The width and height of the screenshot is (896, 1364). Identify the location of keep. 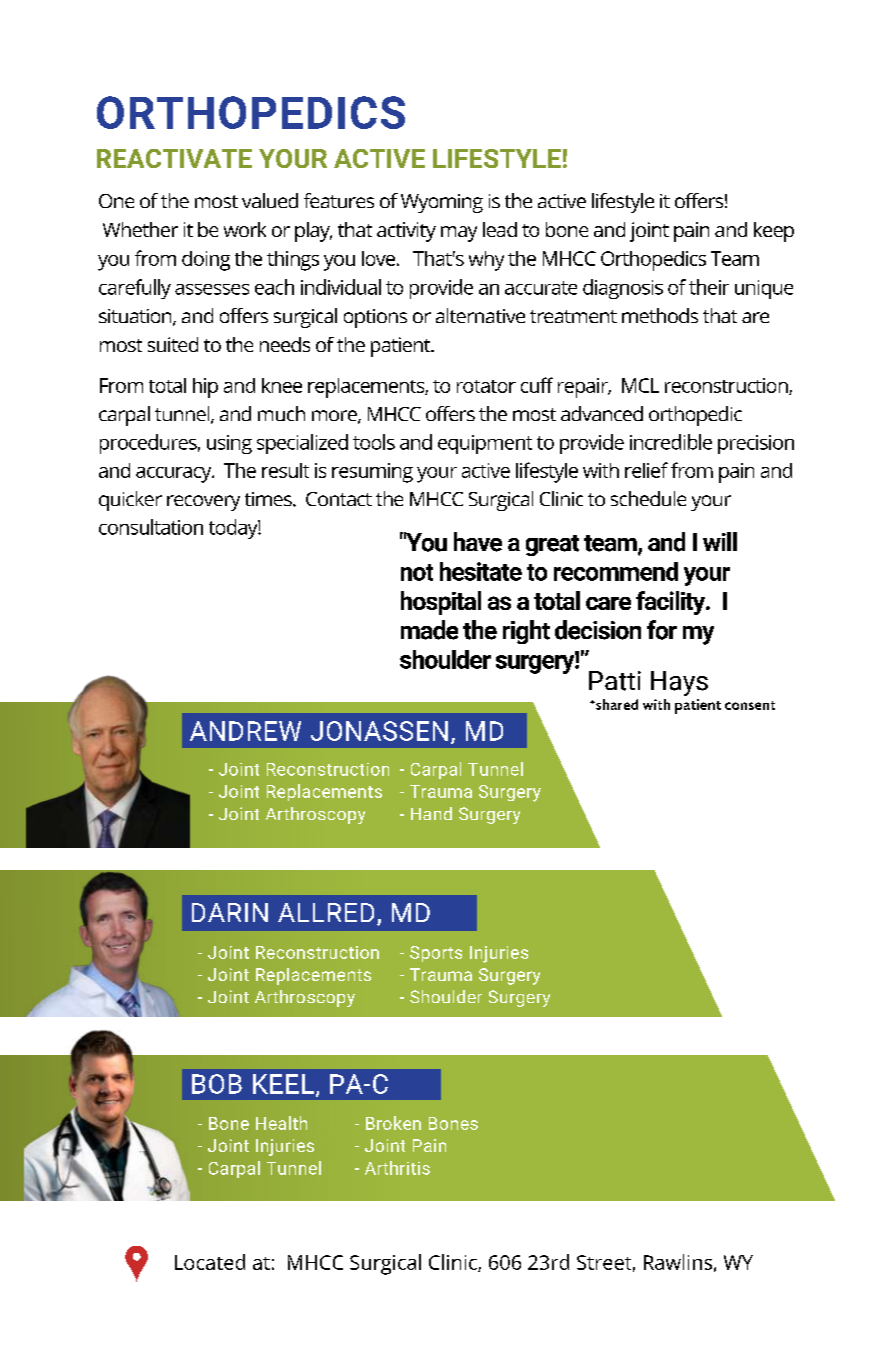
(774, 232).
